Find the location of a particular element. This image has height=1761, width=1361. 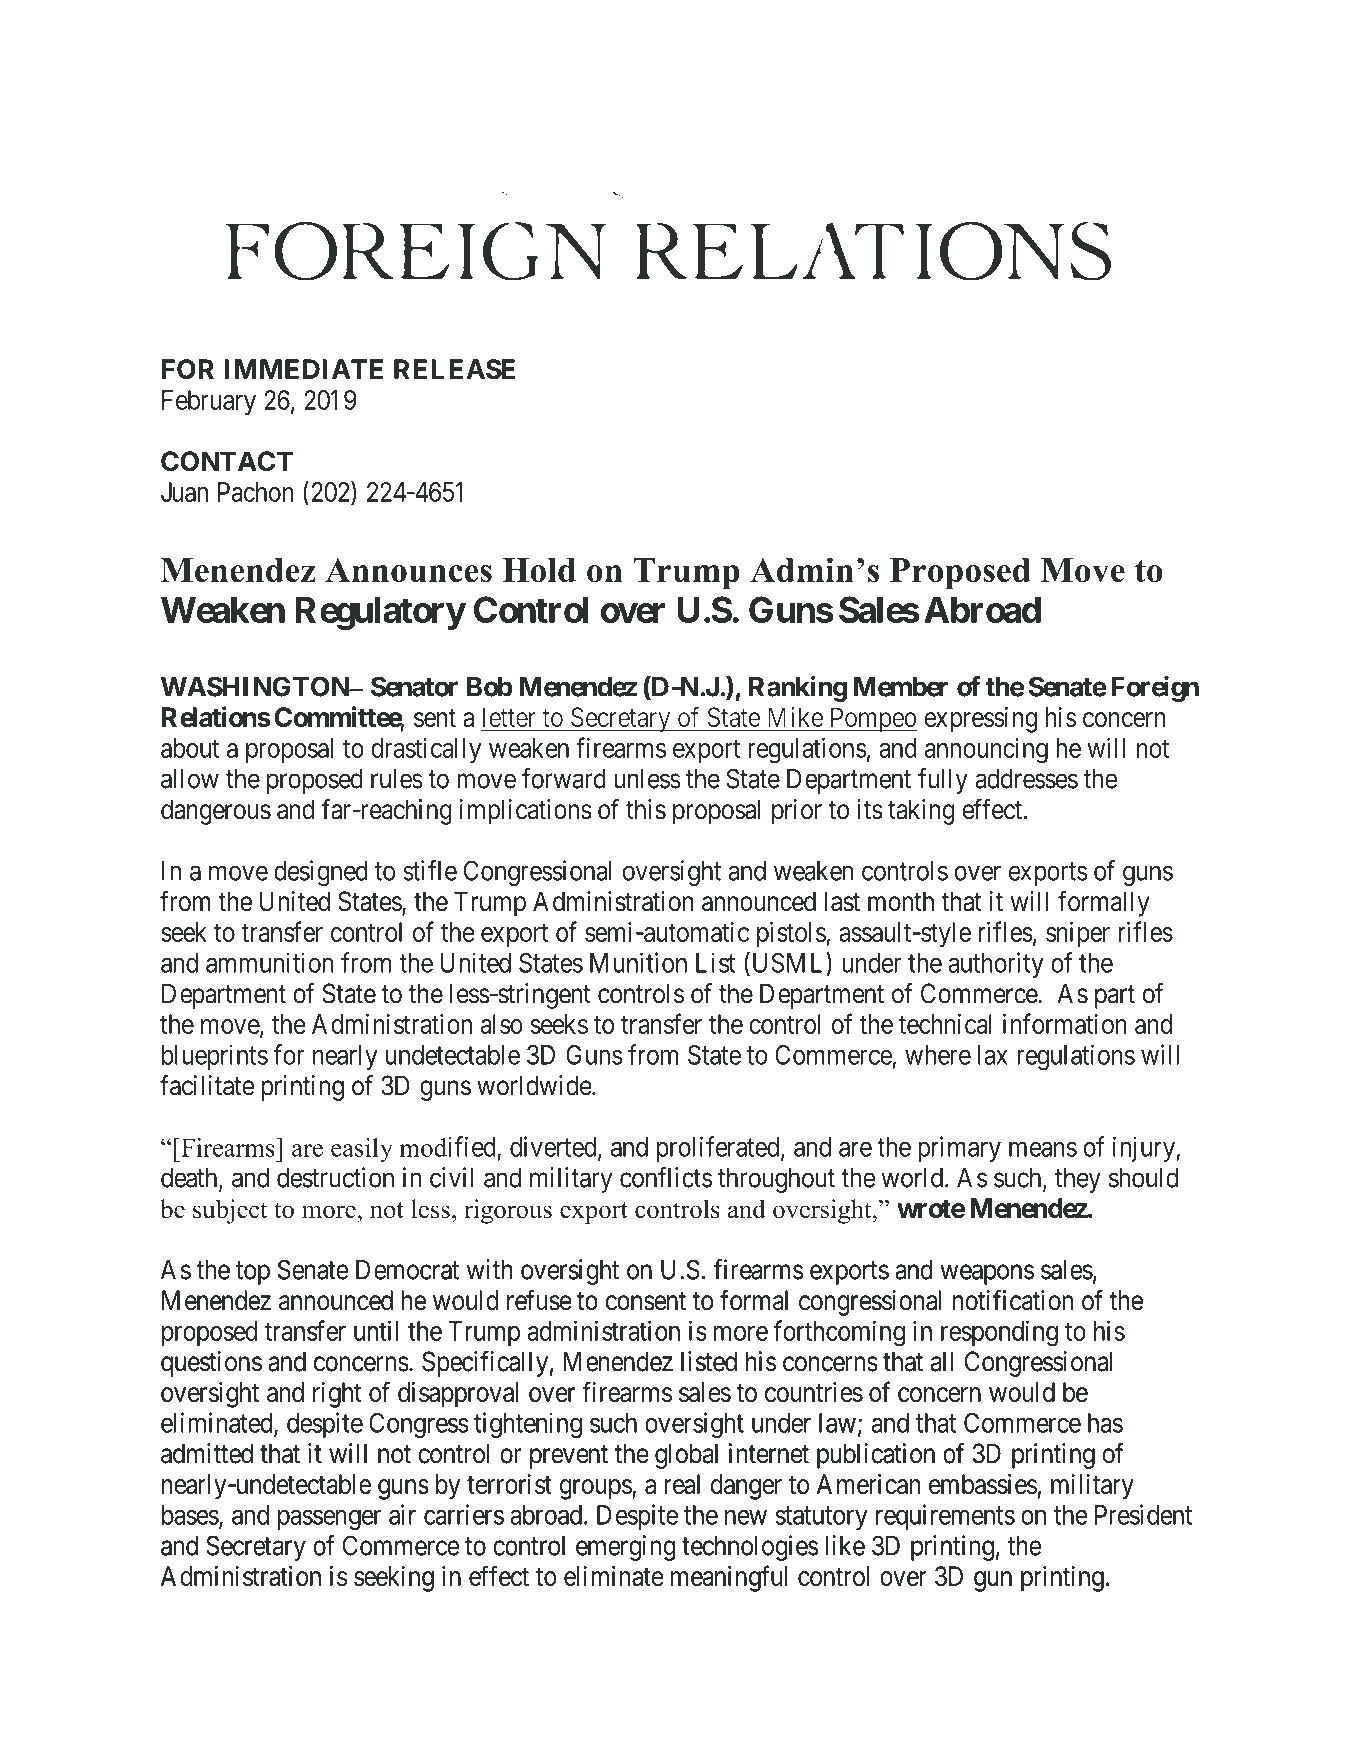

designed is located at coordinates (321, 873).
